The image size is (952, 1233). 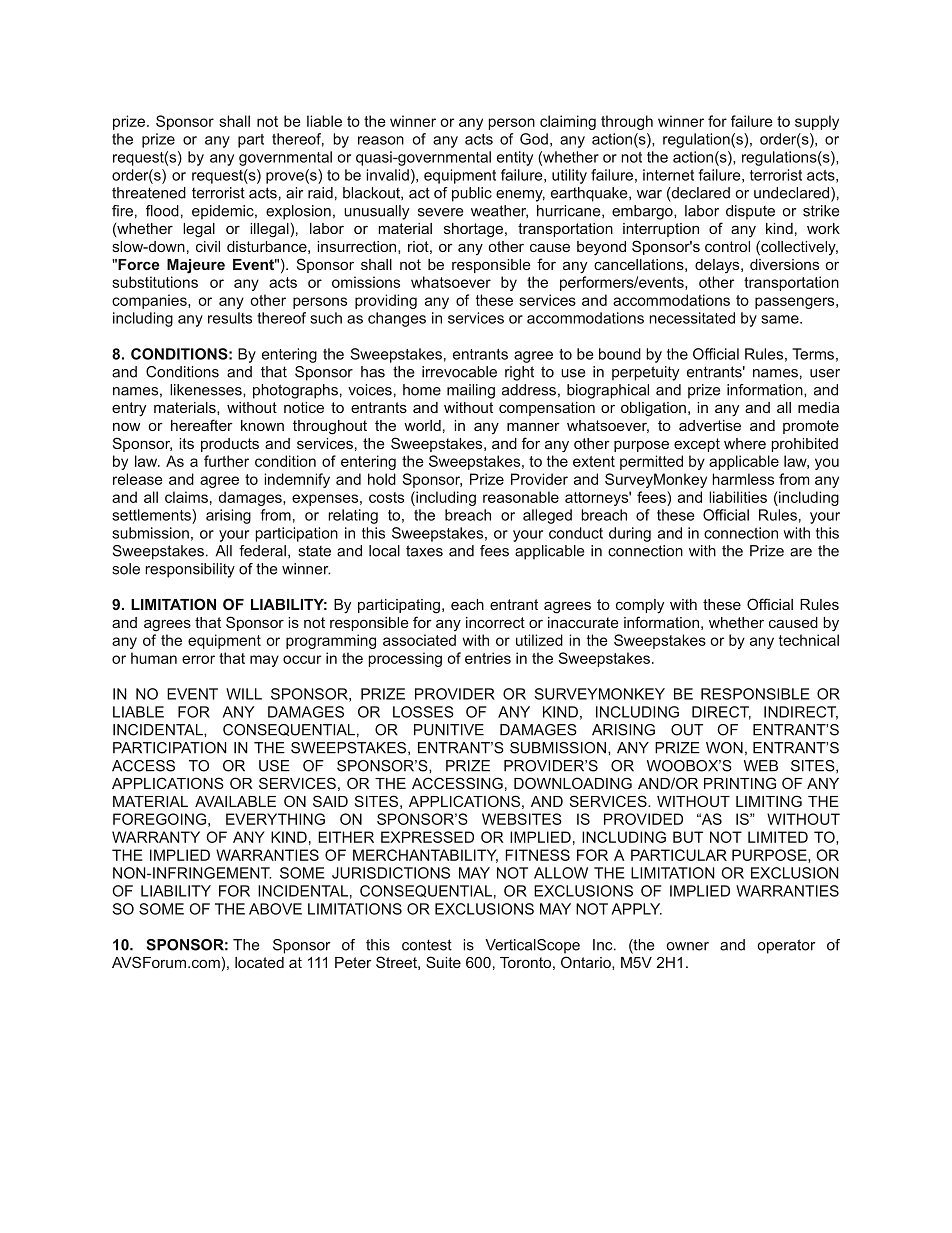 What do you see at coordinates (692, 318) in the screenshot?
I see `necessitated` at bounding box center [692, 318].
